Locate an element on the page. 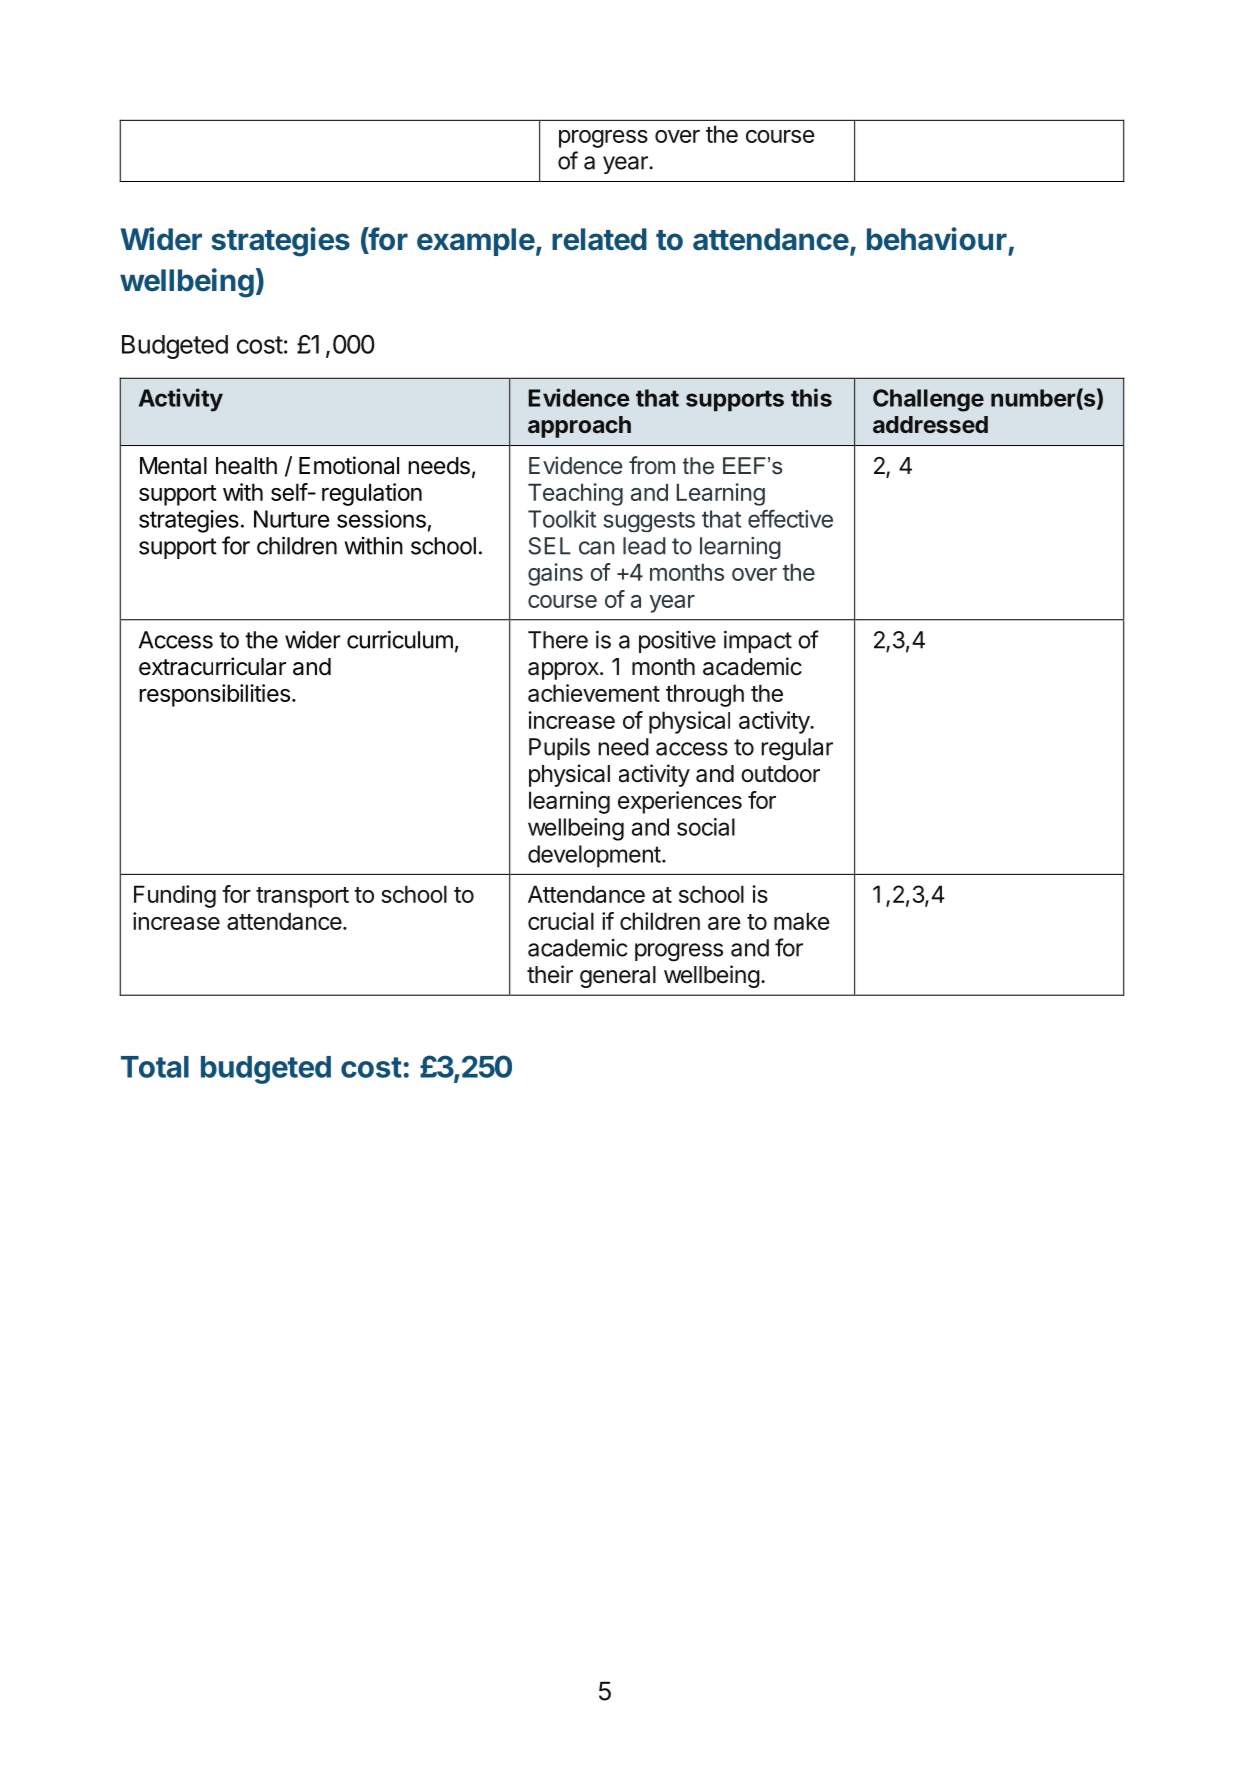 This document has width=1259, height=1781. Pupils is located at coordinates (559, 749).
